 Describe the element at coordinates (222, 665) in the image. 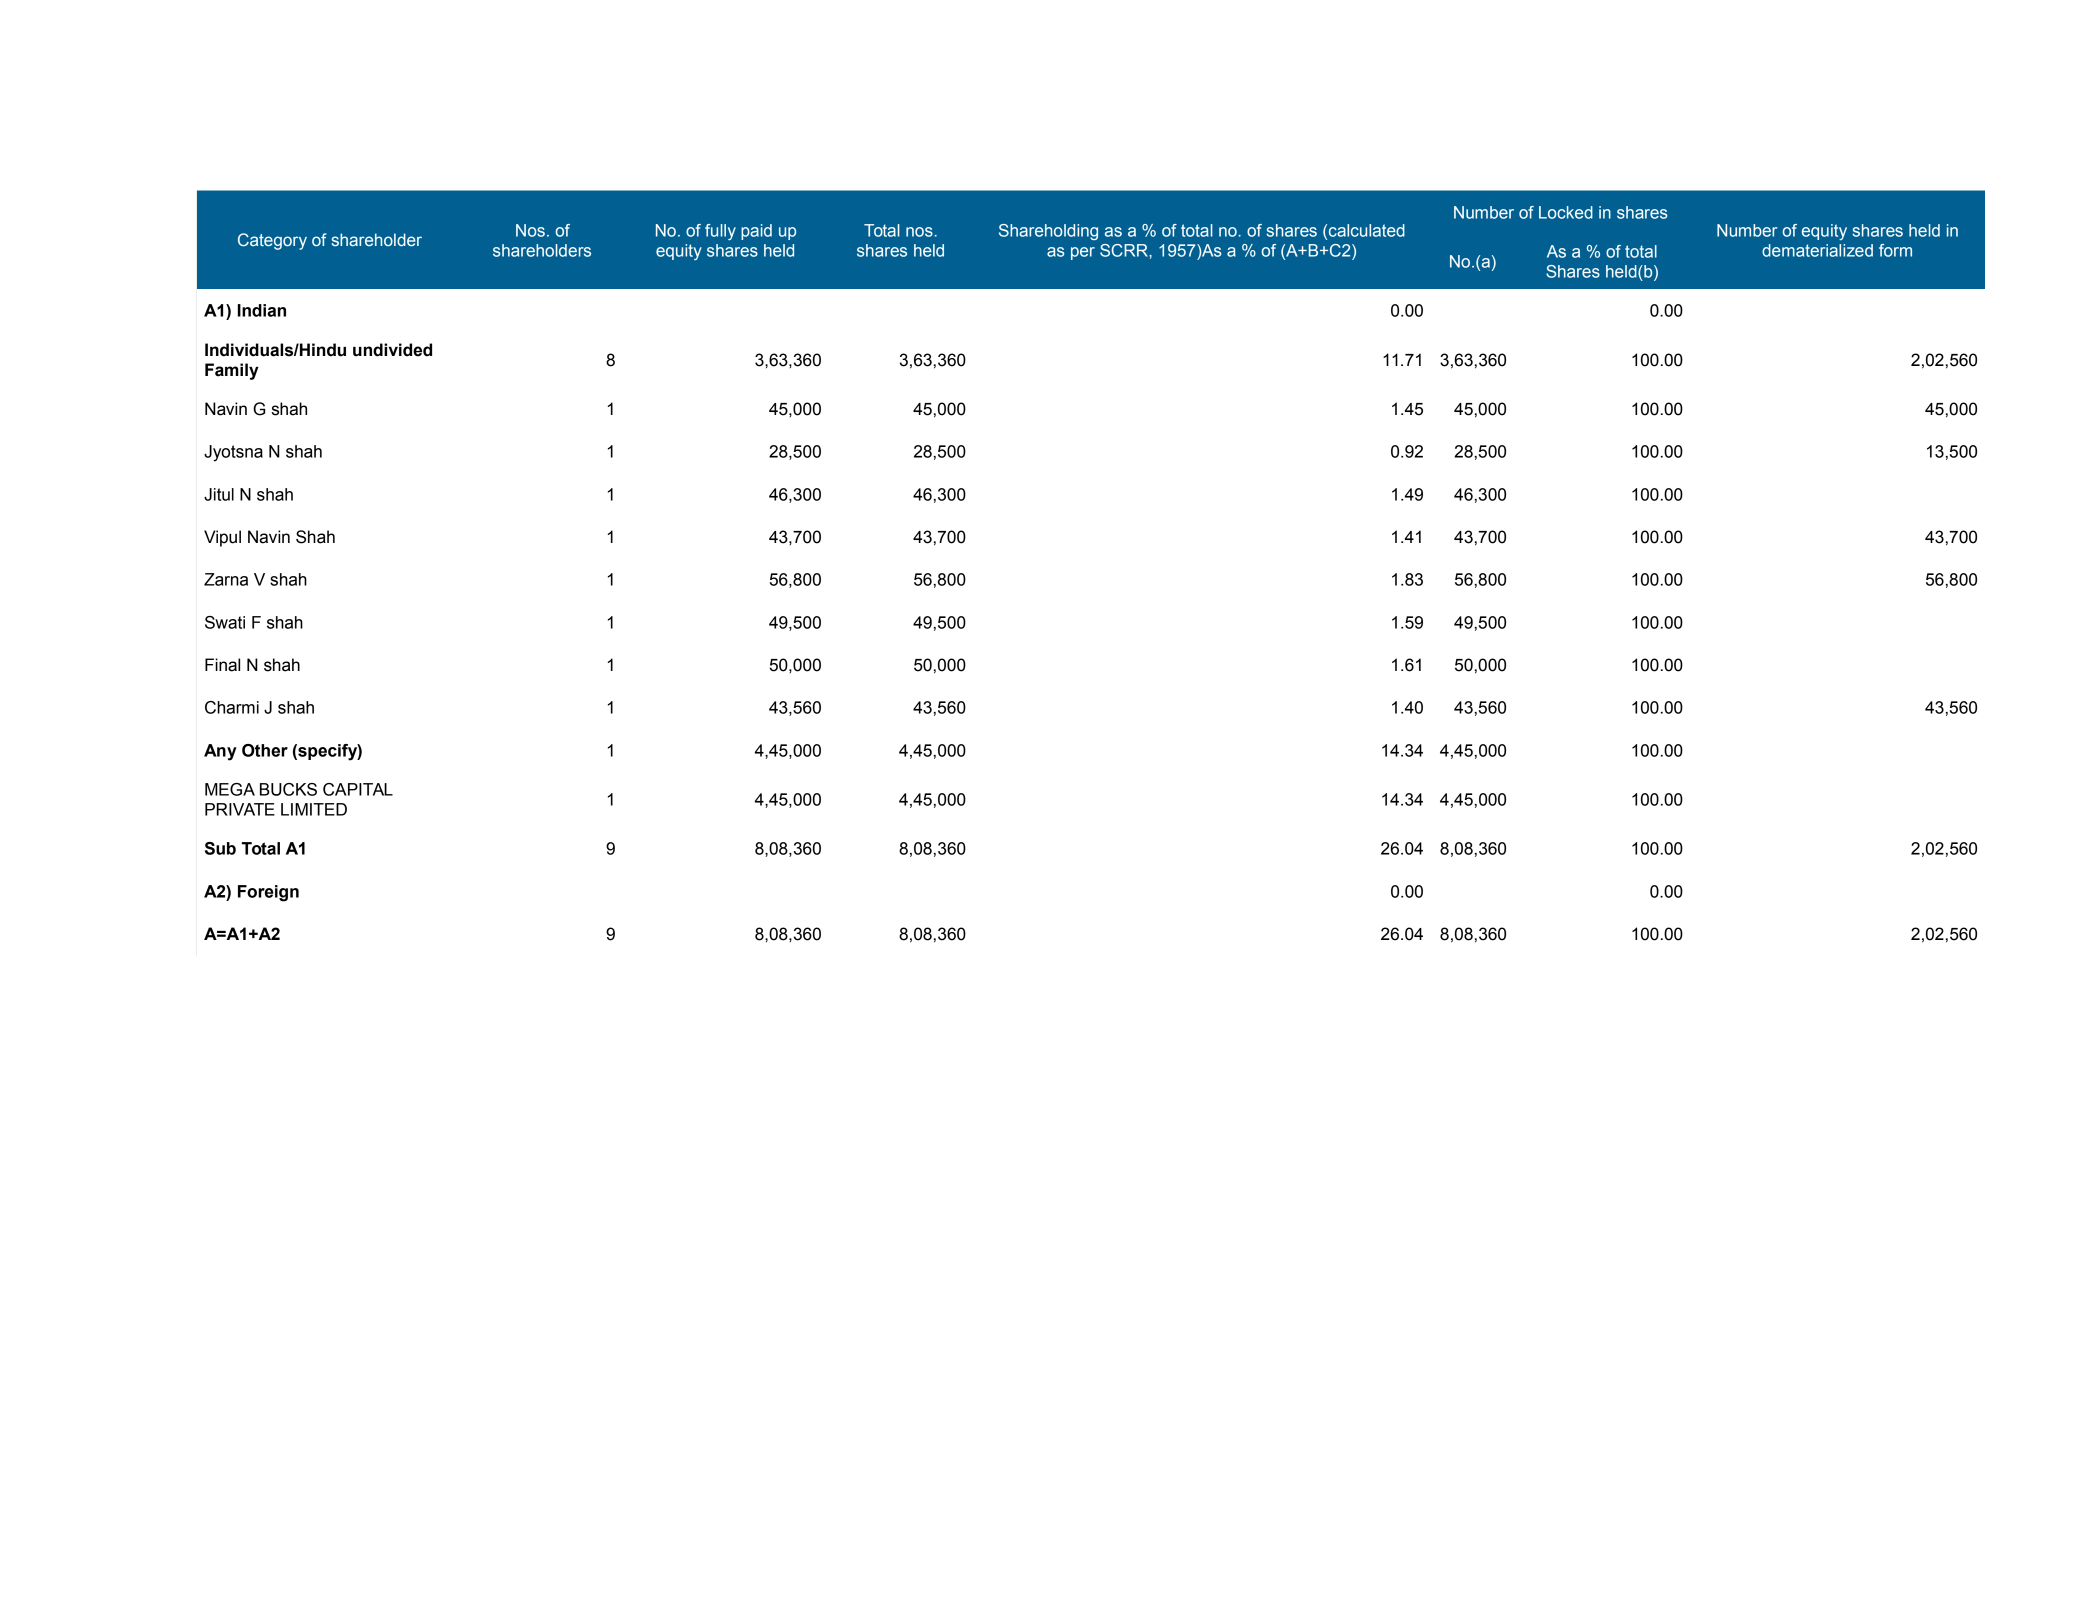

I see `Final` at that location.
